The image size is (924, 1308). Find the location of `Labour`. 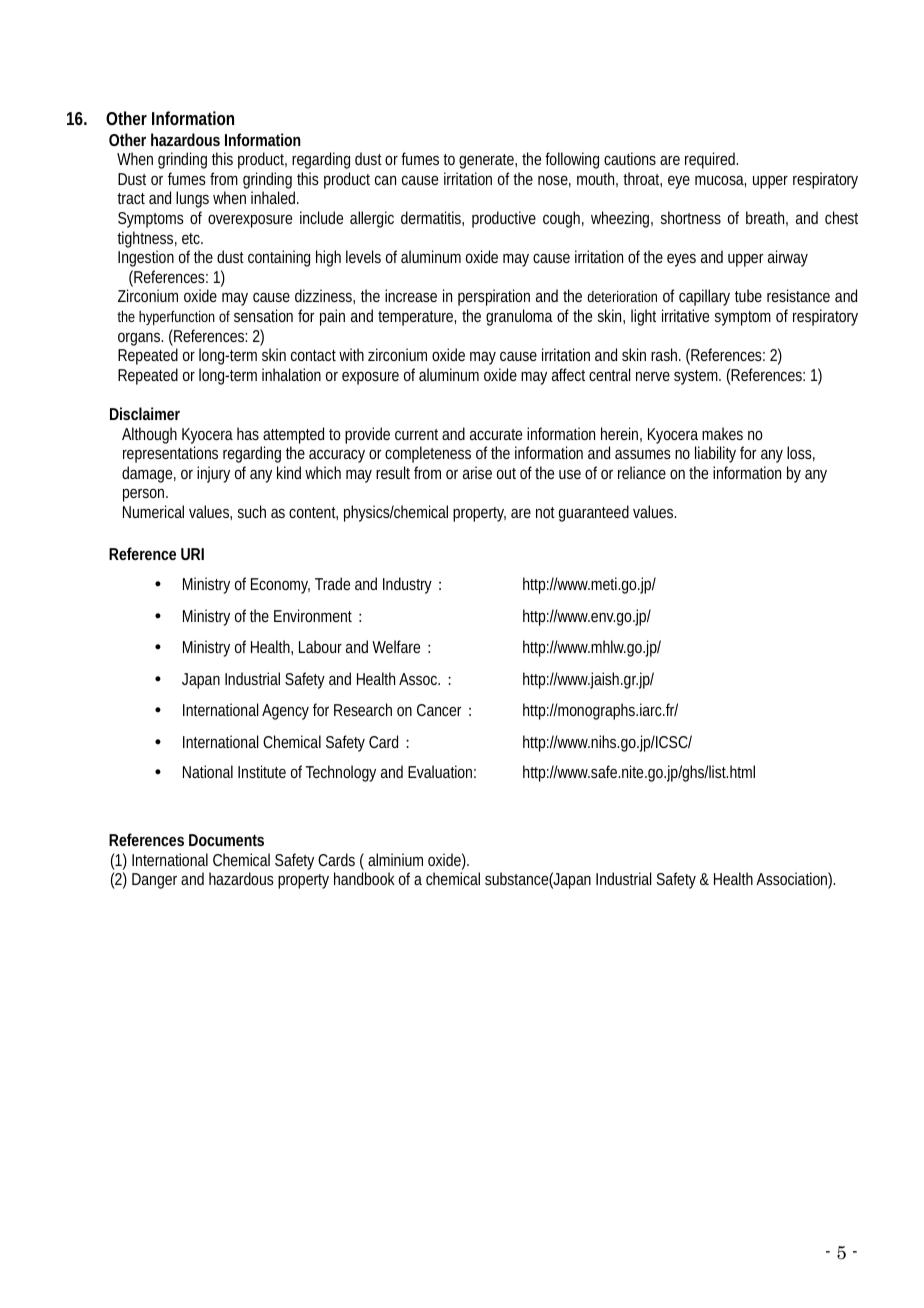

Labour is located at coordinates (320, 646).
